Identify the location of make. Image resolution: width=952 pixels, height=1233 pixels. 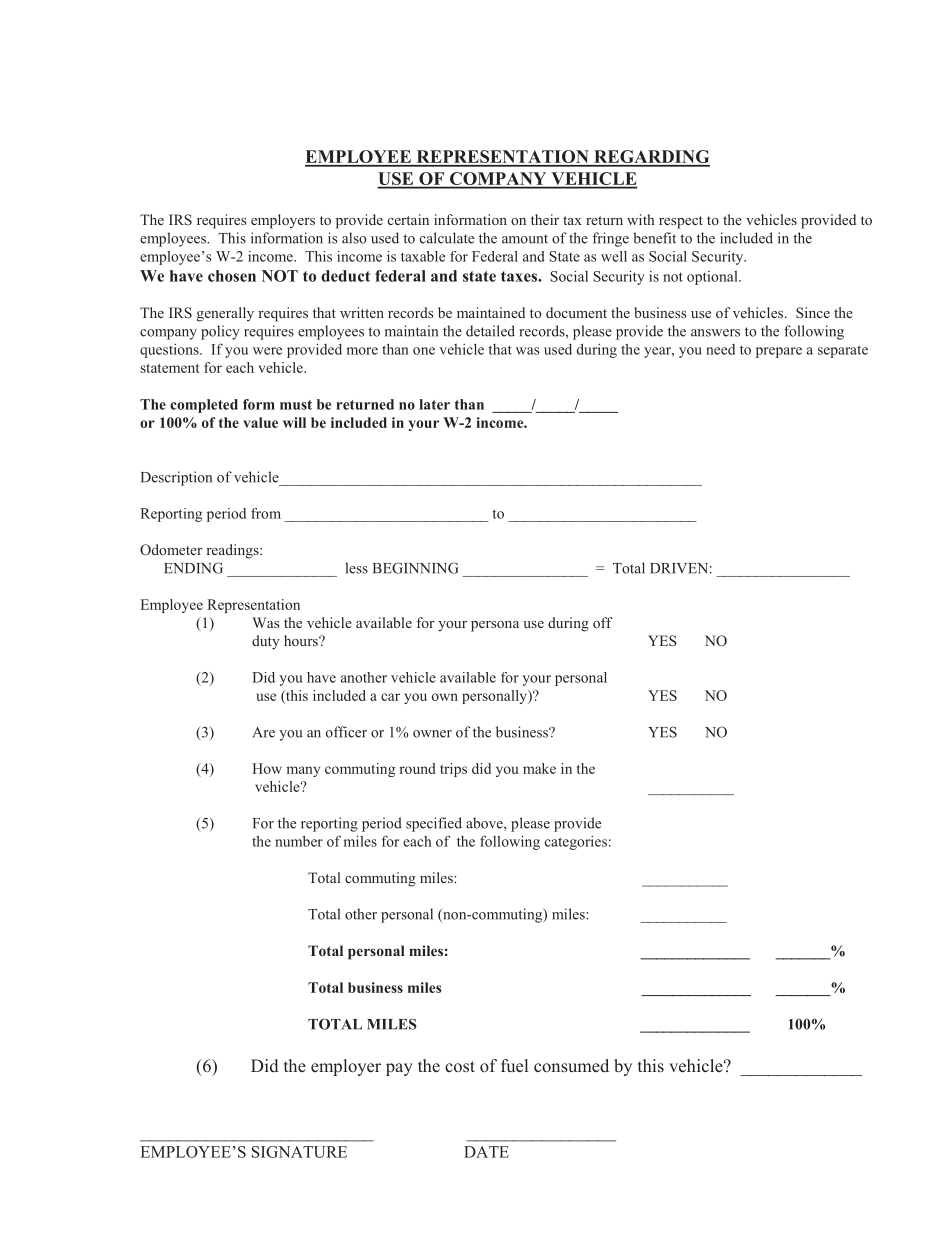
(539, 768).
